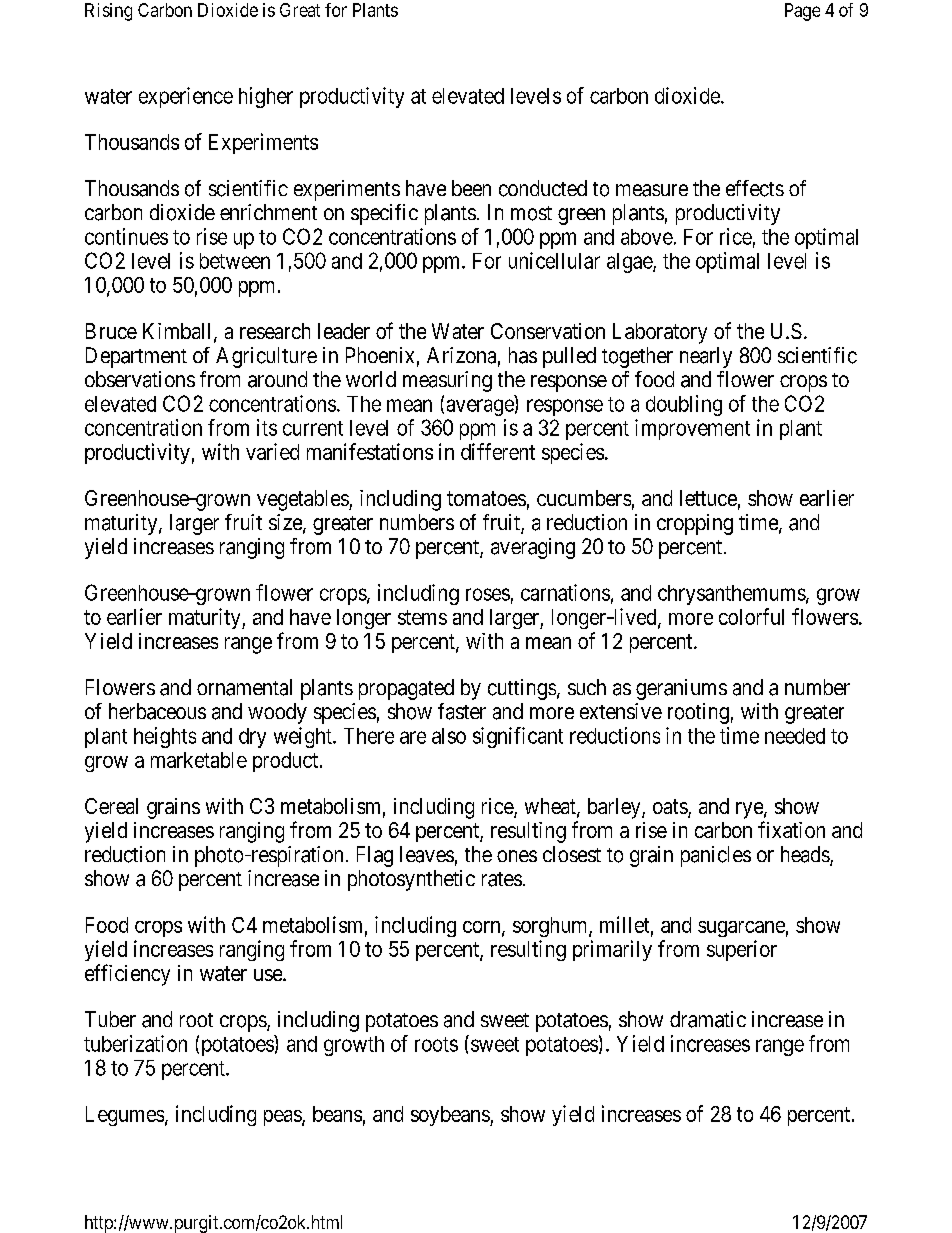  I want to click on chrysanthemums, so click(732, 595).
